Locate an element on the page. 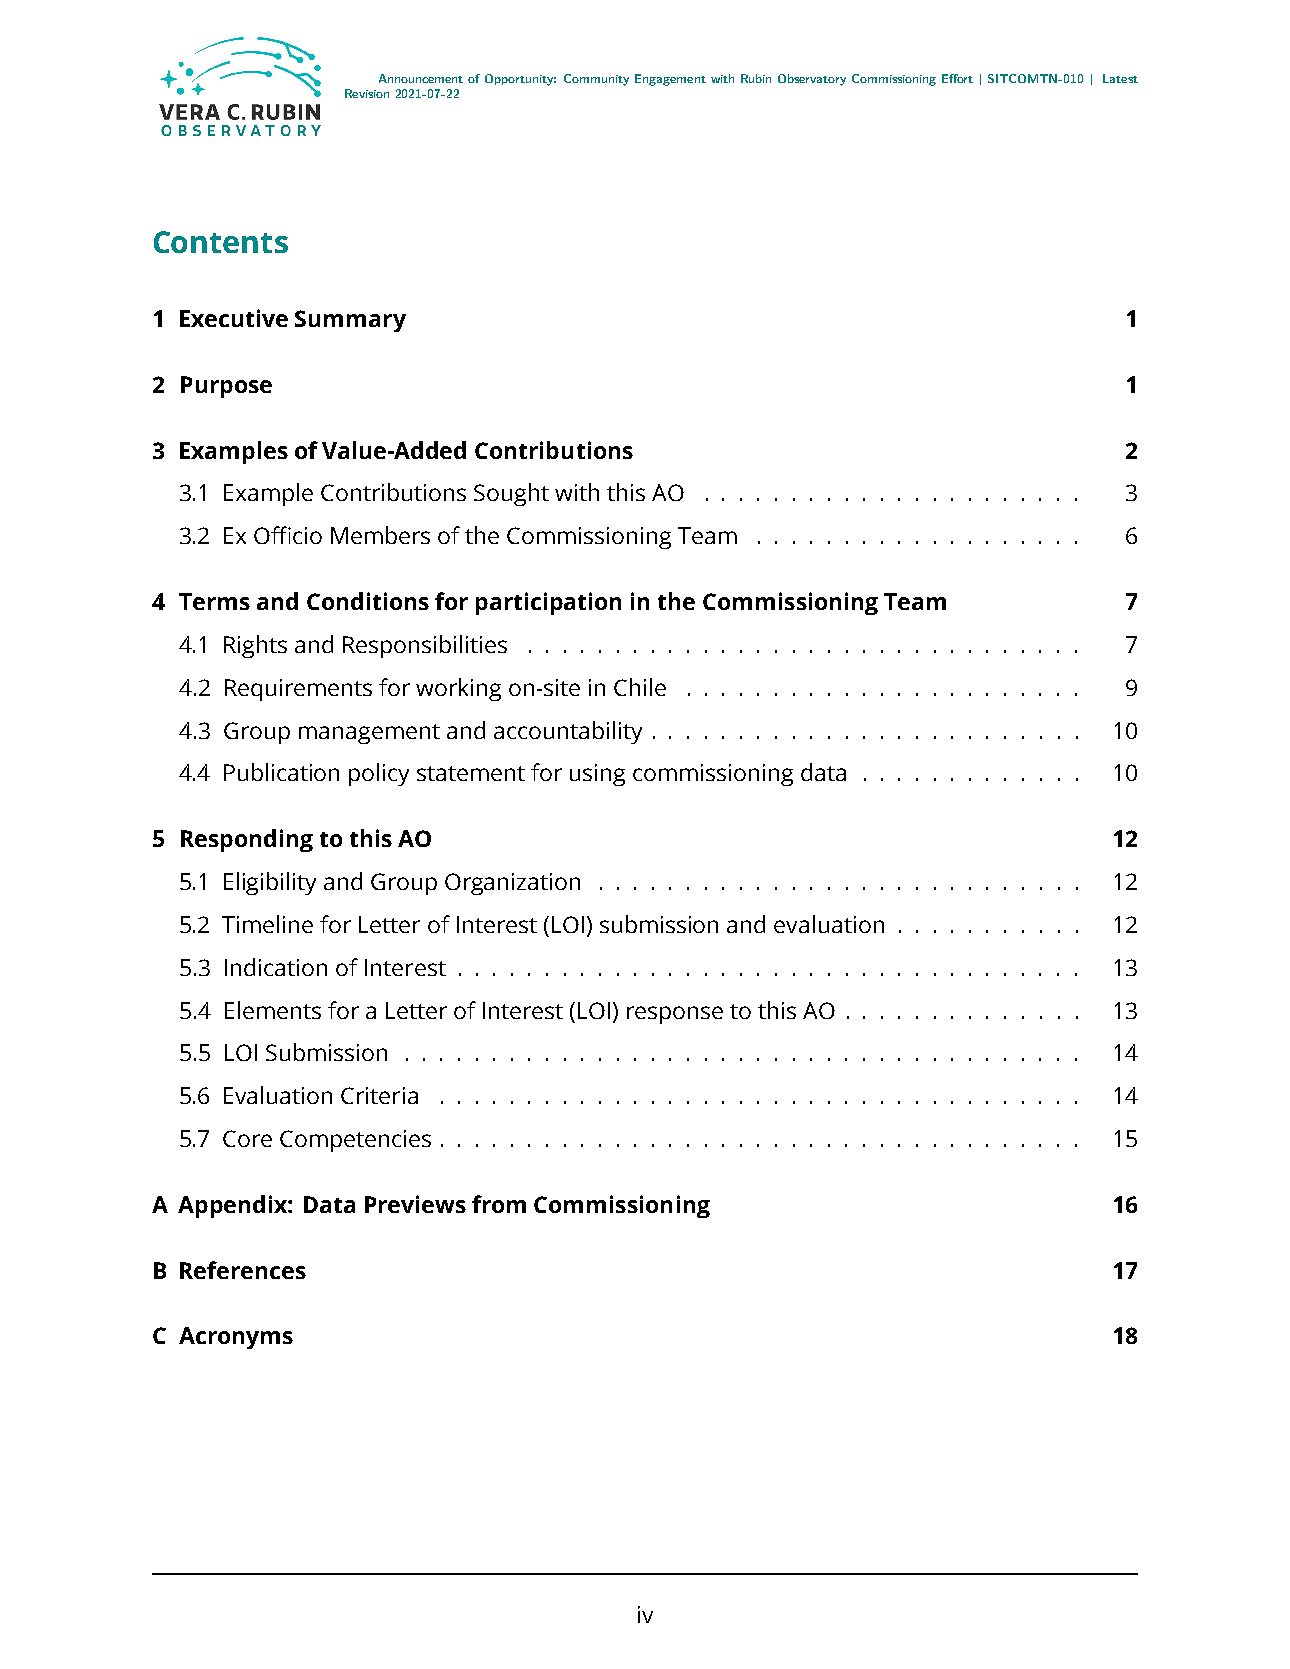  Timeline is located at coordinates (267, 924).
